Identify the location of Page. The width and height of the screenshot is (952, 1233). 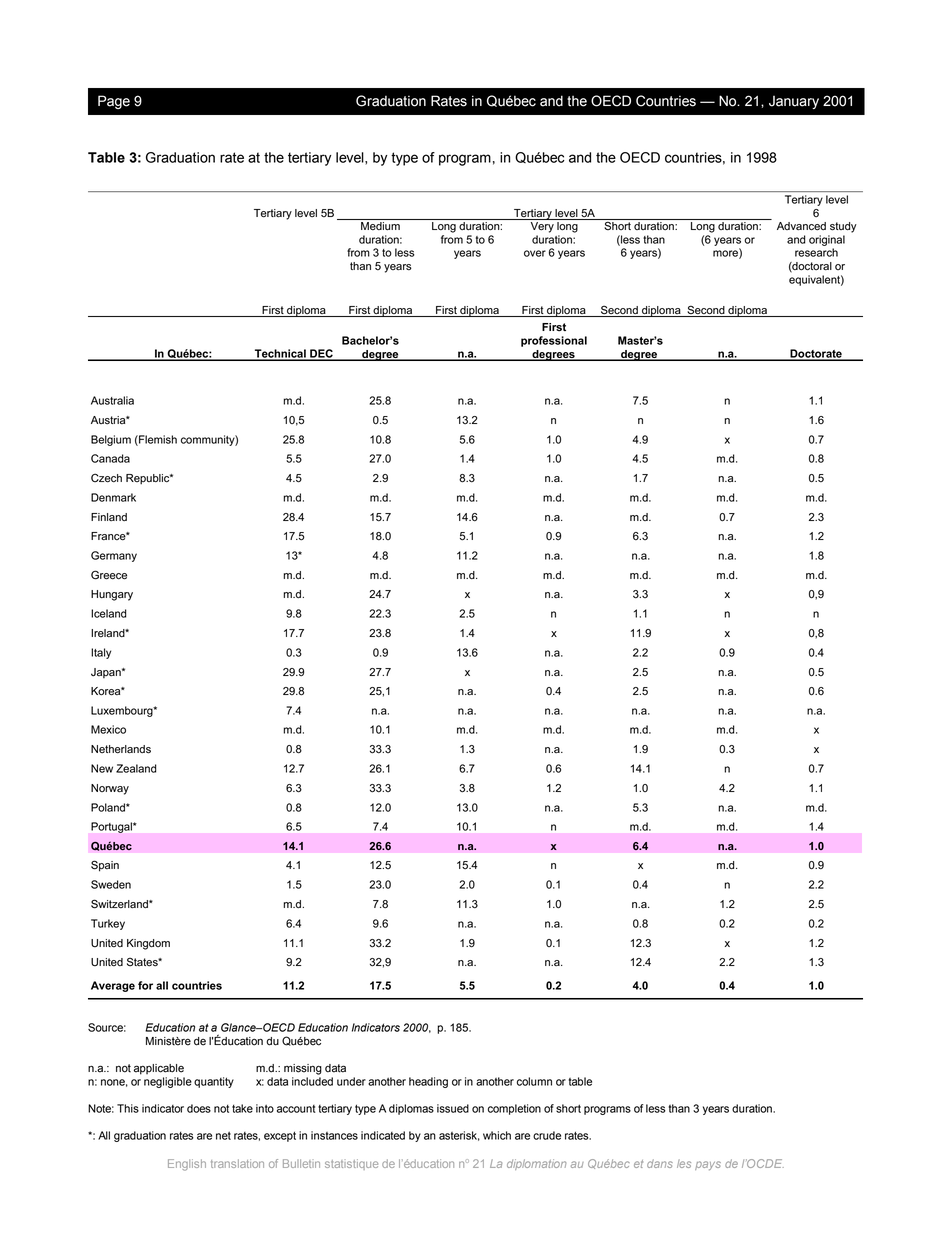
(114, 102).
